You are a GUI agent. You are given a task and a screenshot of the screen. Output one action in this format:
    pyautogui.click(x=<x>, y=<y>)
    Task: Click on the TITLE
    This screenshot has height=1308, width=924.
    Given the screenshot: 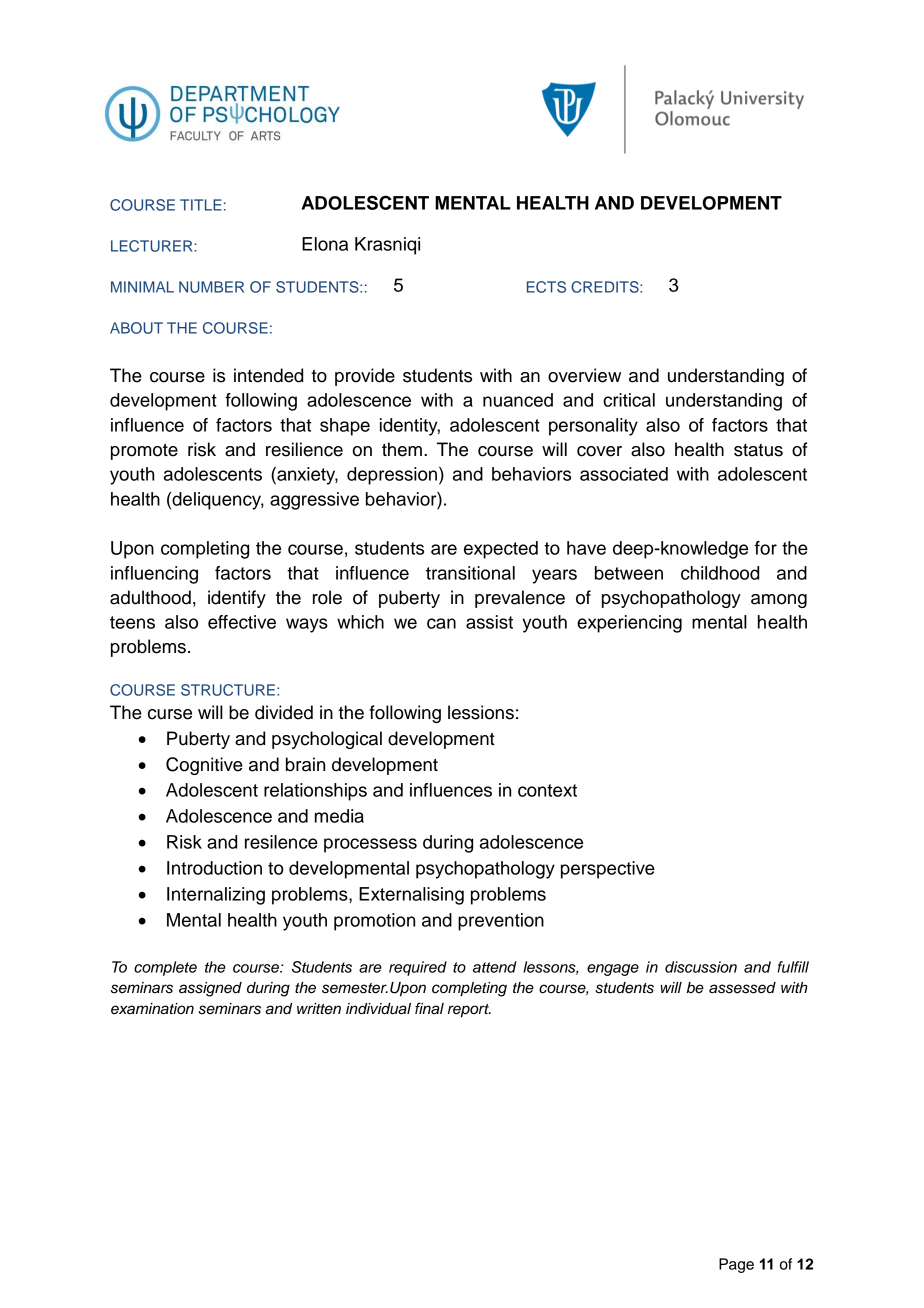 What is the action you would take?
    pyautogui.click(x=201, y=205)
